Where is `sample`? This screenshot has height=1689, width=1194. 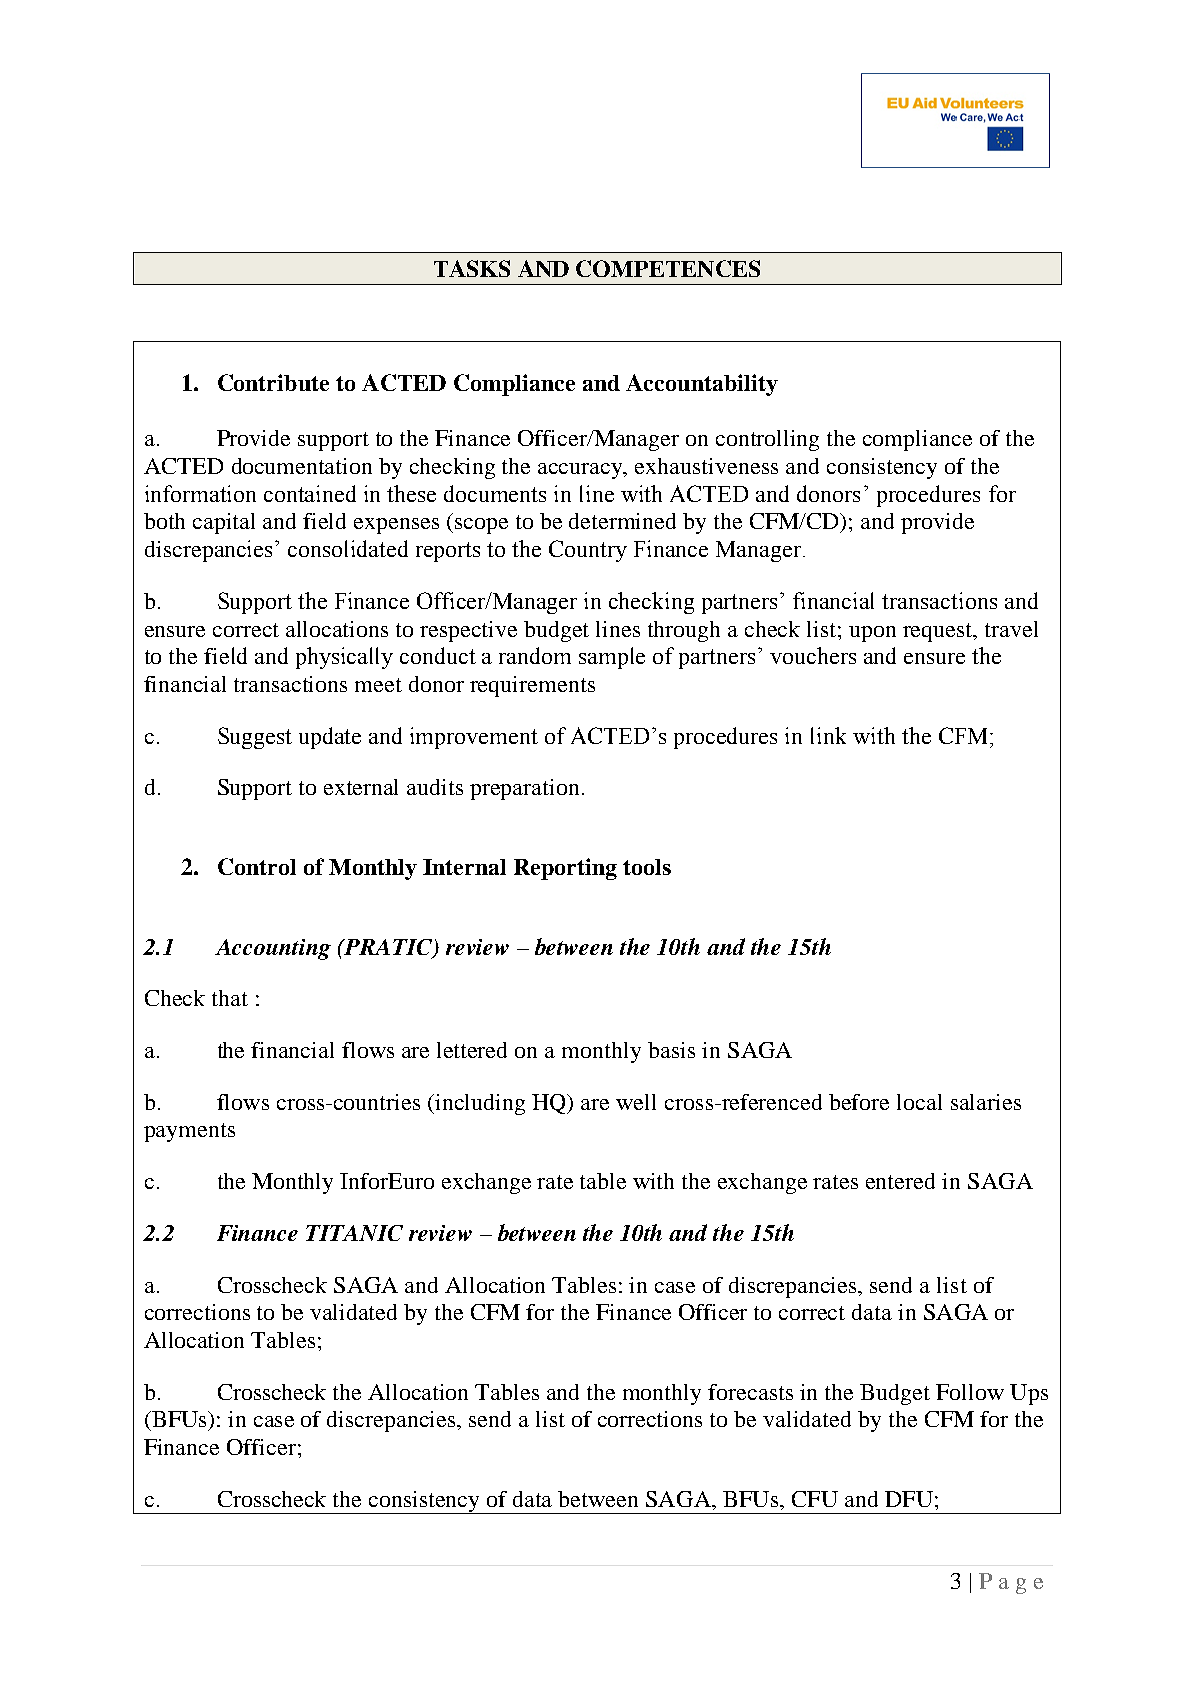
sample is located at coordinates (612, 658).
